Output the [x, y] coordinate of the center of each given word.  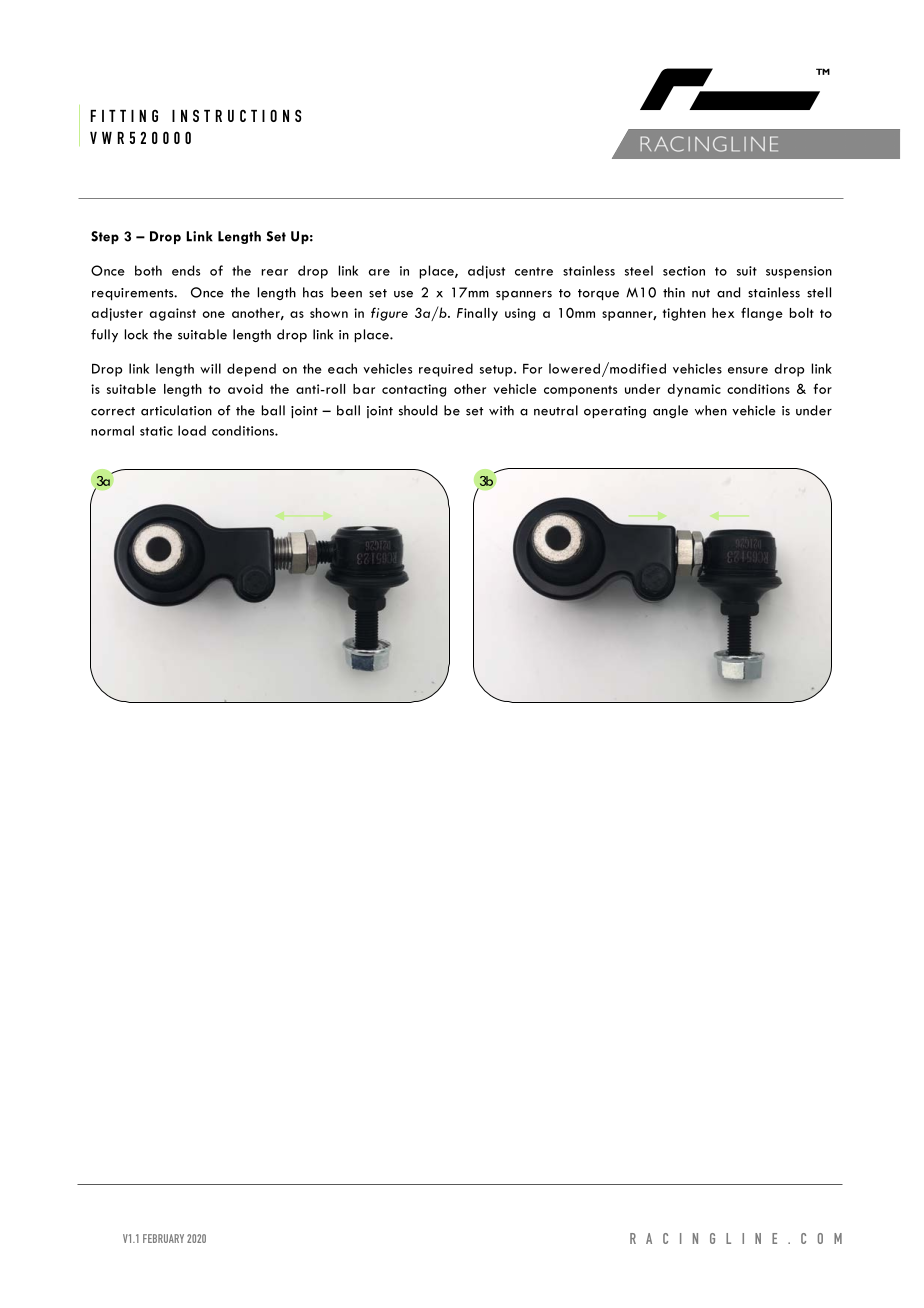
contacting [414, 390]
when [711, 410]
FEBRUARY [163, 1238]
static [156, 431]
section [684, 271]
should [418, 410]
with [501, 410]
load [192, 430]
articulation [176, 410]
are [379, 272]
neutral [556, 410]
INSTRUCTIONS [236, 115]
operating [615, 412]
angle [670, 411]
